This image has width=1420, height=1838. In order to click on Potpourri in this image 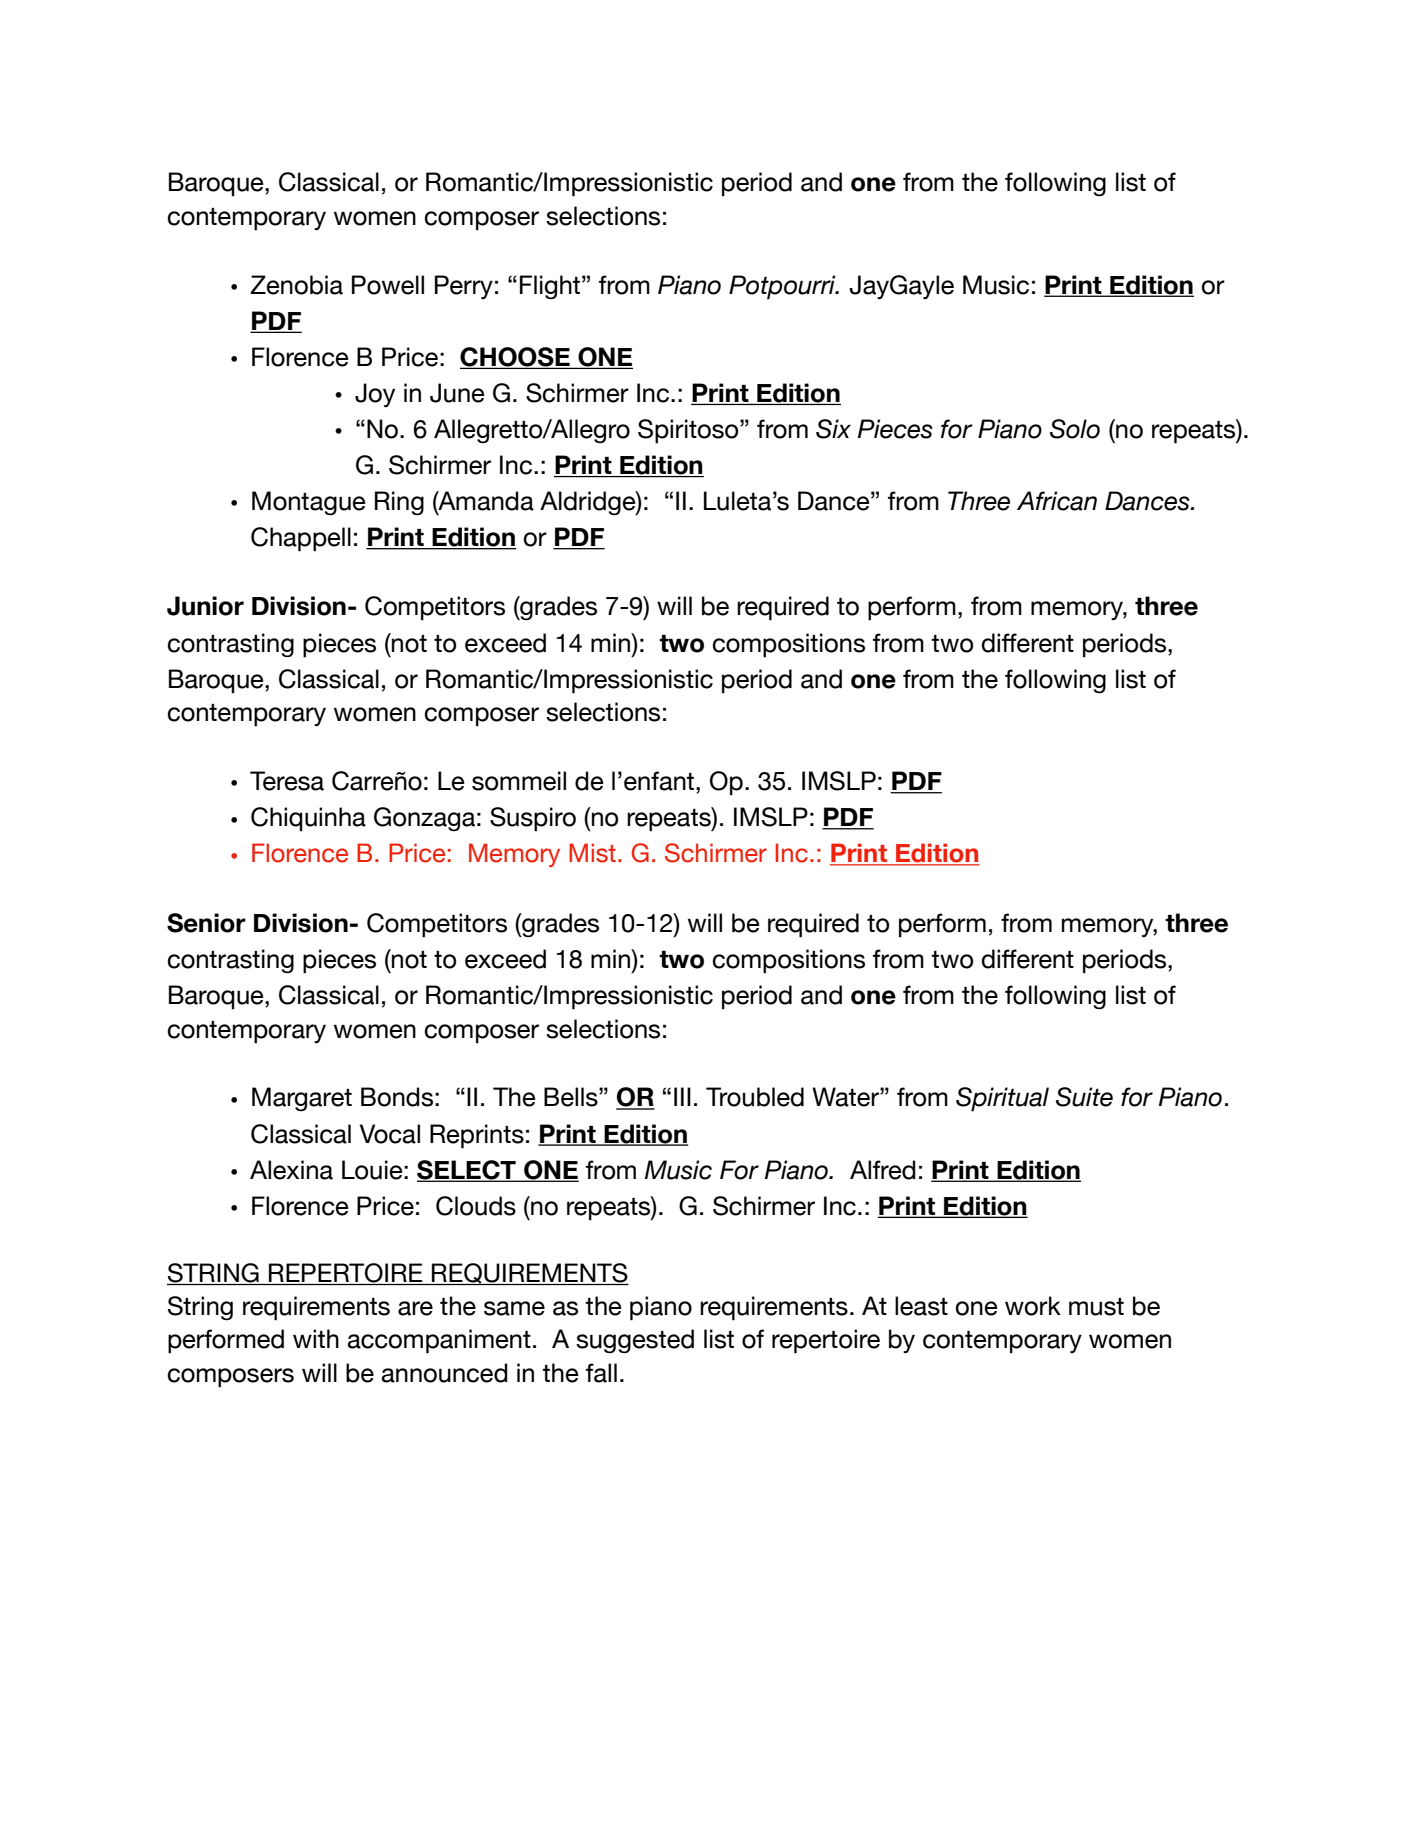, I will do `click(783, 287)`.
